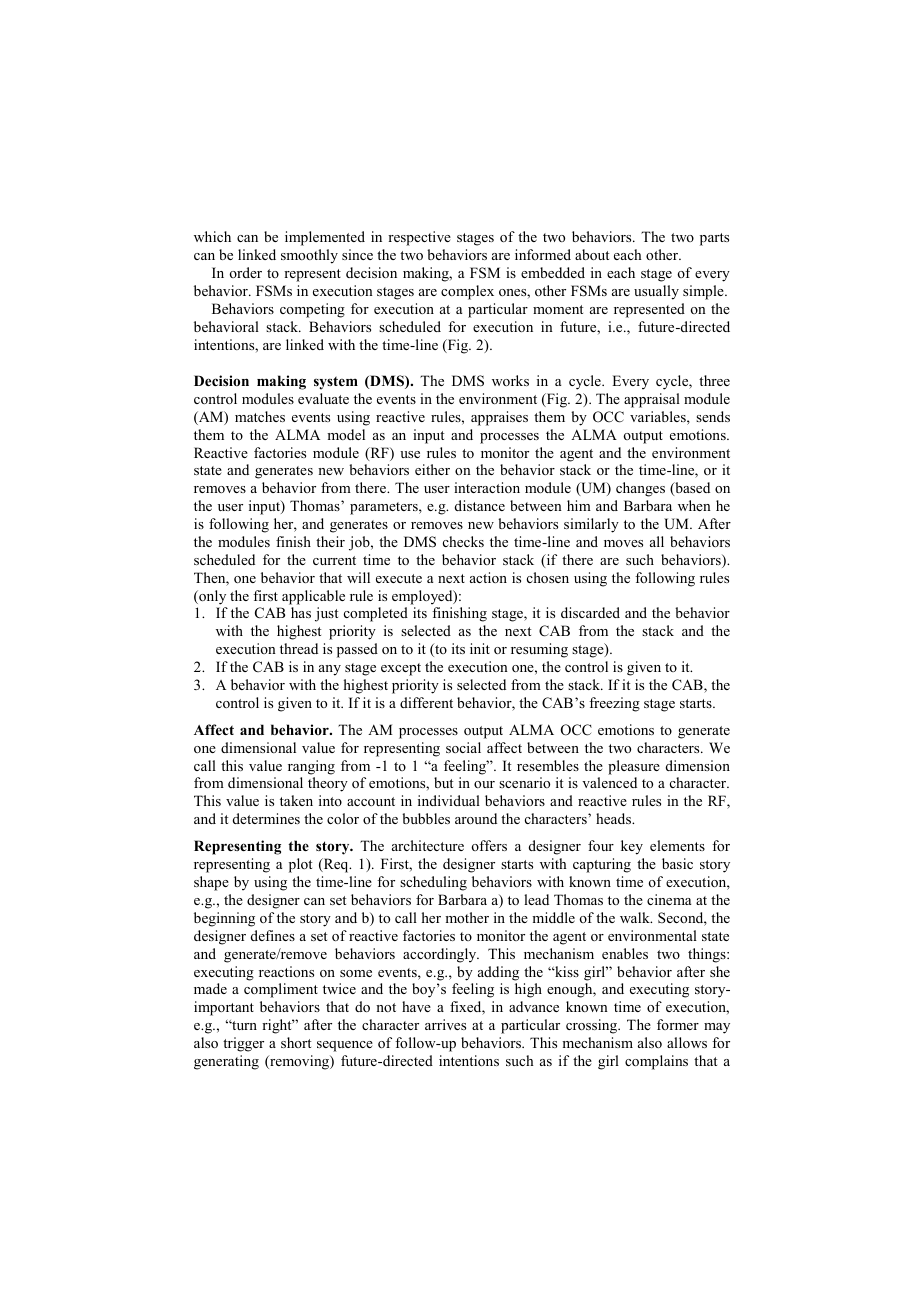  Describe the element at coordinates (296, 1042) in the screenshot. I see `short` at that location.
